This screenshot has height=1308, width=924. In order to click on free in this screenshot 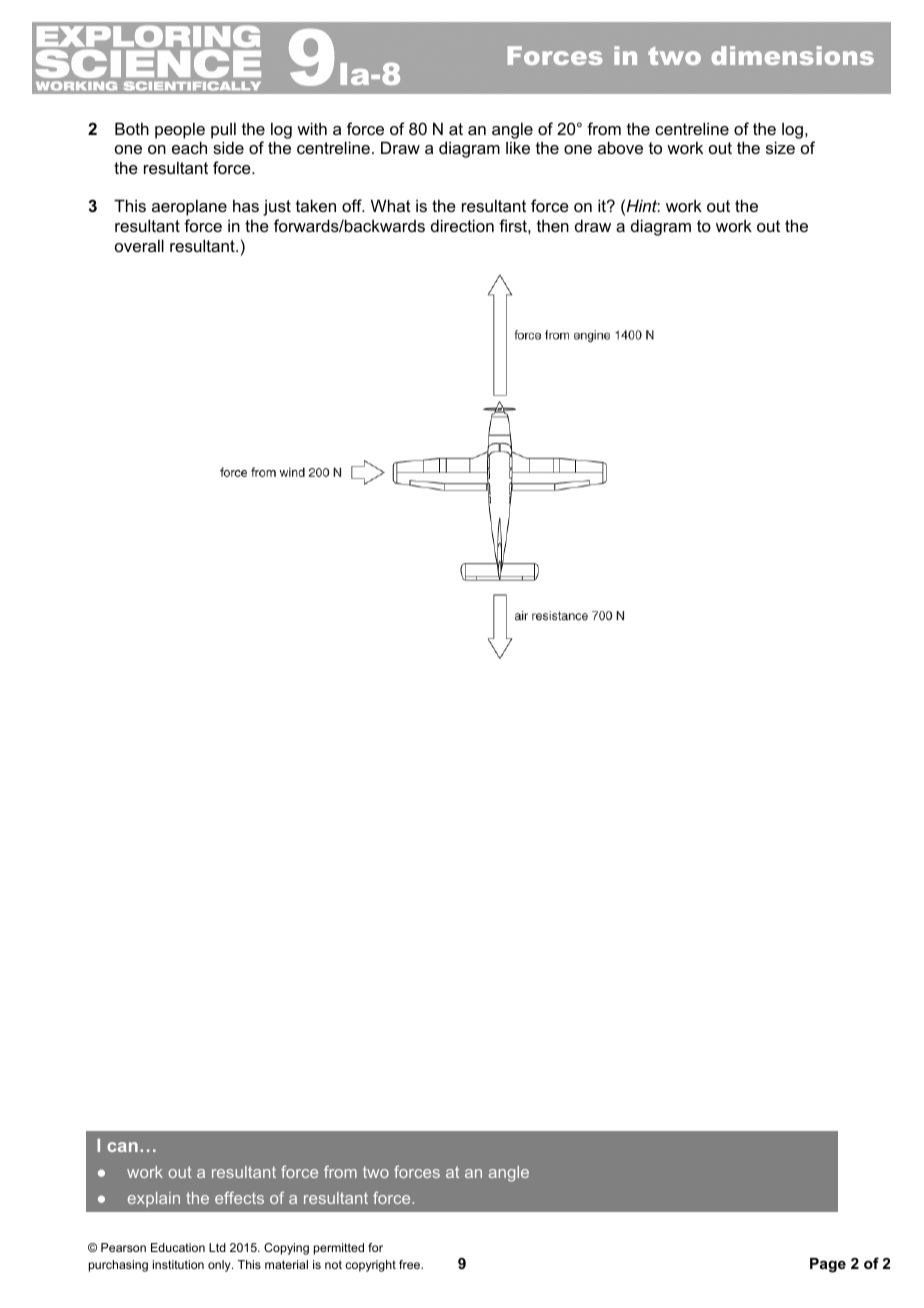, I will do `click(411, 1264)`.
